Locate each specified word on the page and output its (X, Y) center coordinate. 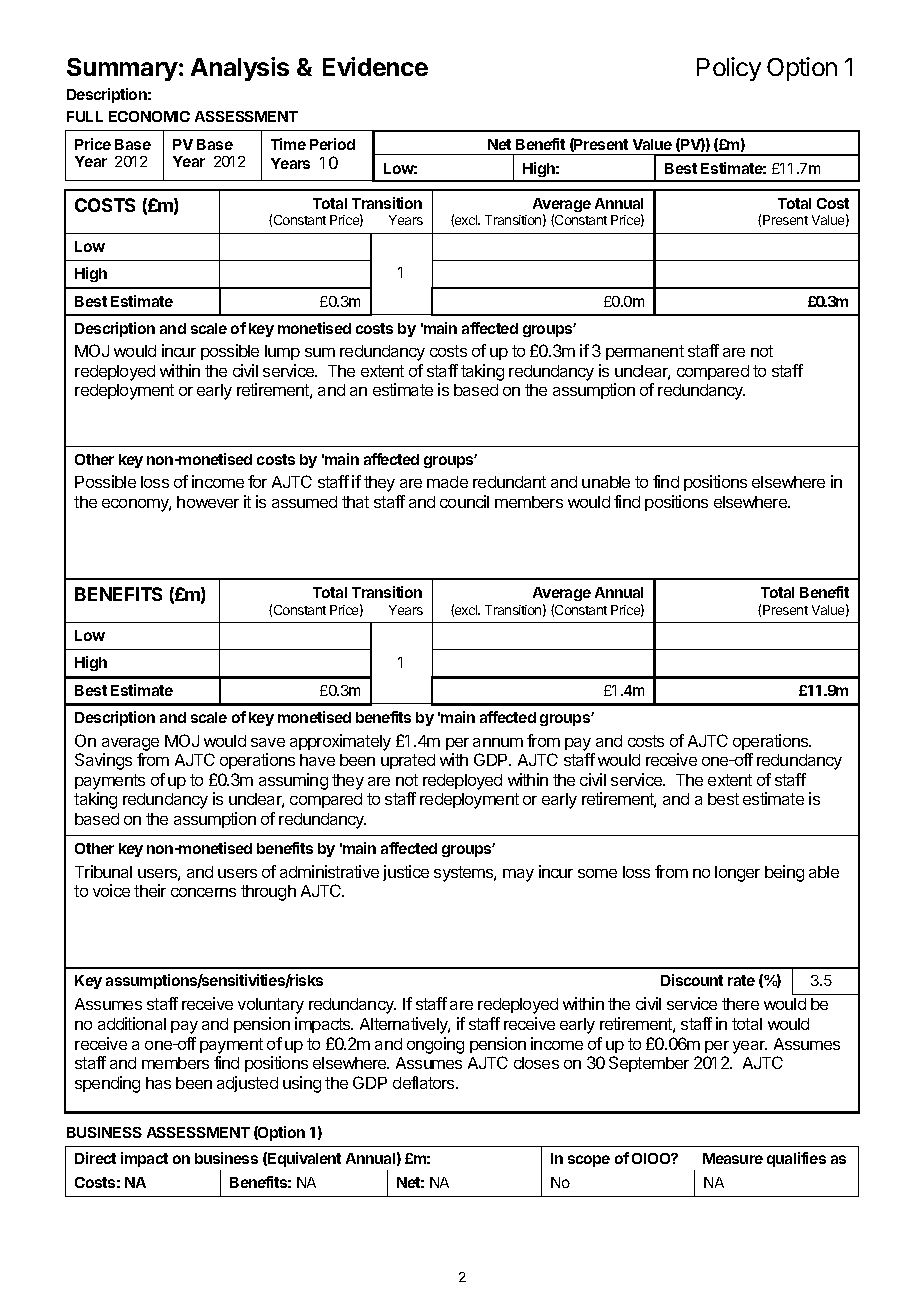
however (208, 502)
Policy (729, 69)
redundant (509, 482)
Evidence (375, 66)
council (464, 501)
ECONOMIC (149, 116)
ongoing (435, 1045)
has (158, 1083)
